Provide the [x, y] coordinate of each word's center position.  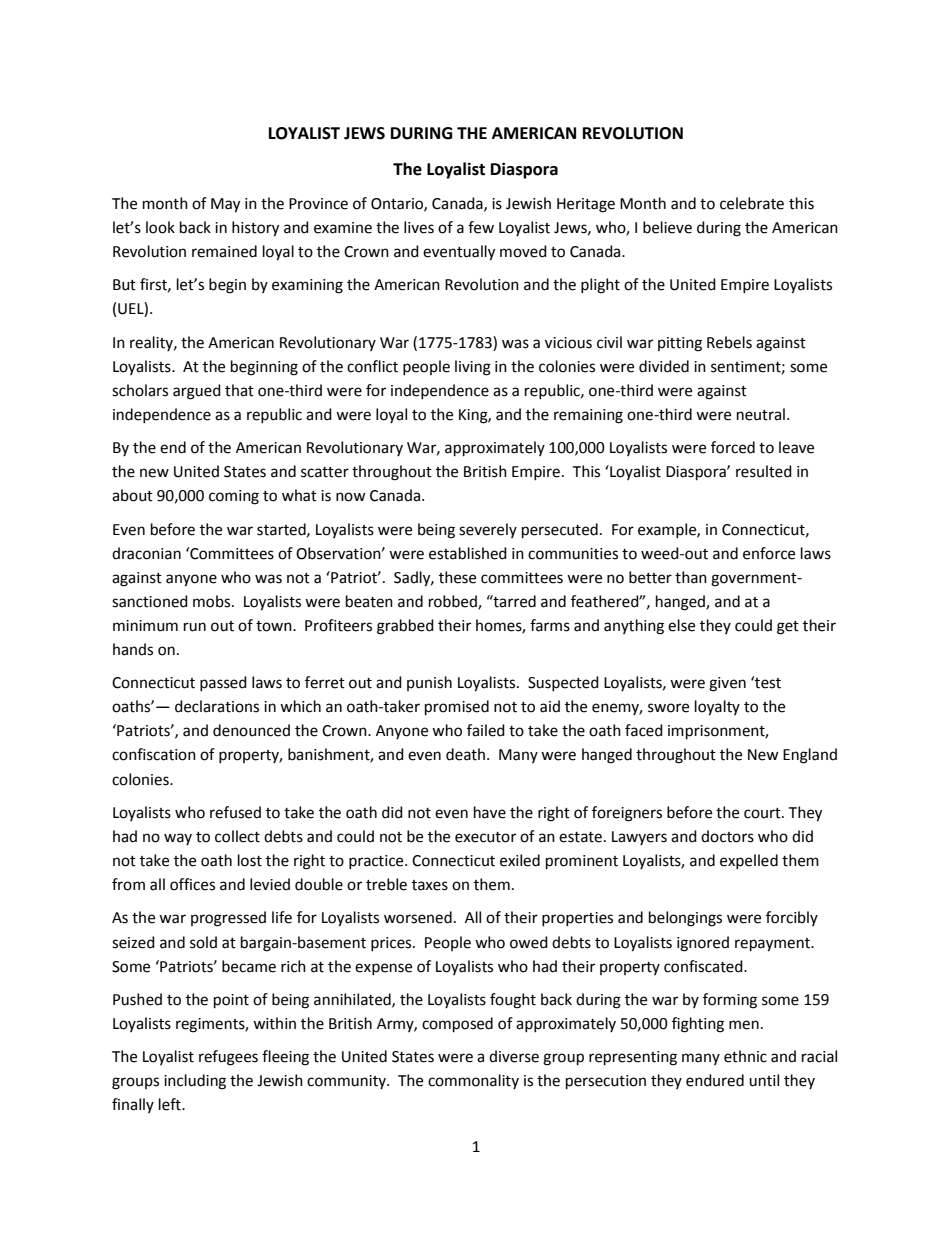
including [195, 1082]
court [763, 813]
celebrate [752, 203]
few [481, 227]
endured [715, 1080]
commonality [473, 1081]
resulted [764, 471]
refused [235, 812]
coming [234, 497]
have [490, 812]
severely [488, 530]
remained [224, 251]
